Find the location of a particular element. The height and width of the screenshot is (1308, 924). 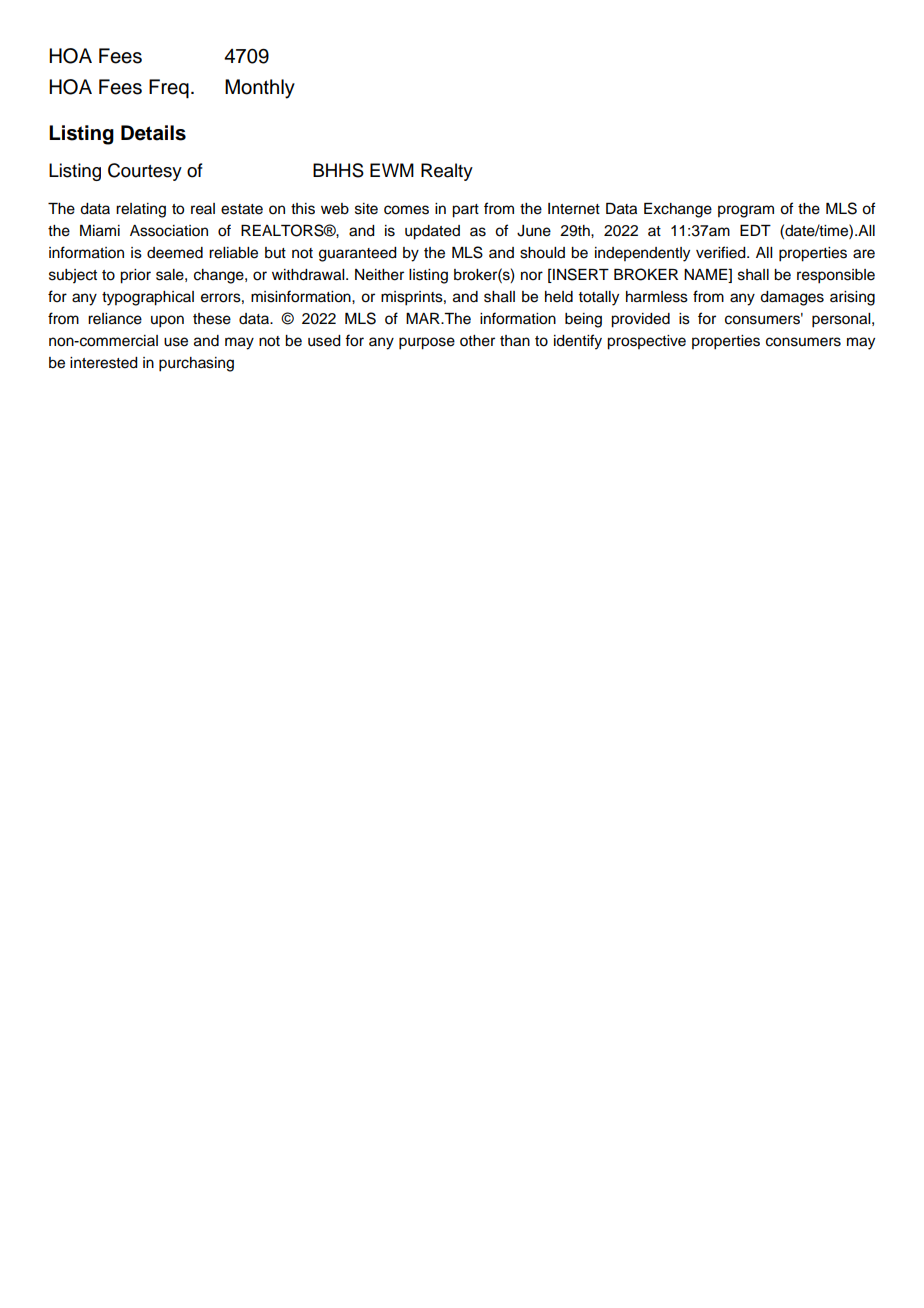

June is located at coordinates (534, 231).
